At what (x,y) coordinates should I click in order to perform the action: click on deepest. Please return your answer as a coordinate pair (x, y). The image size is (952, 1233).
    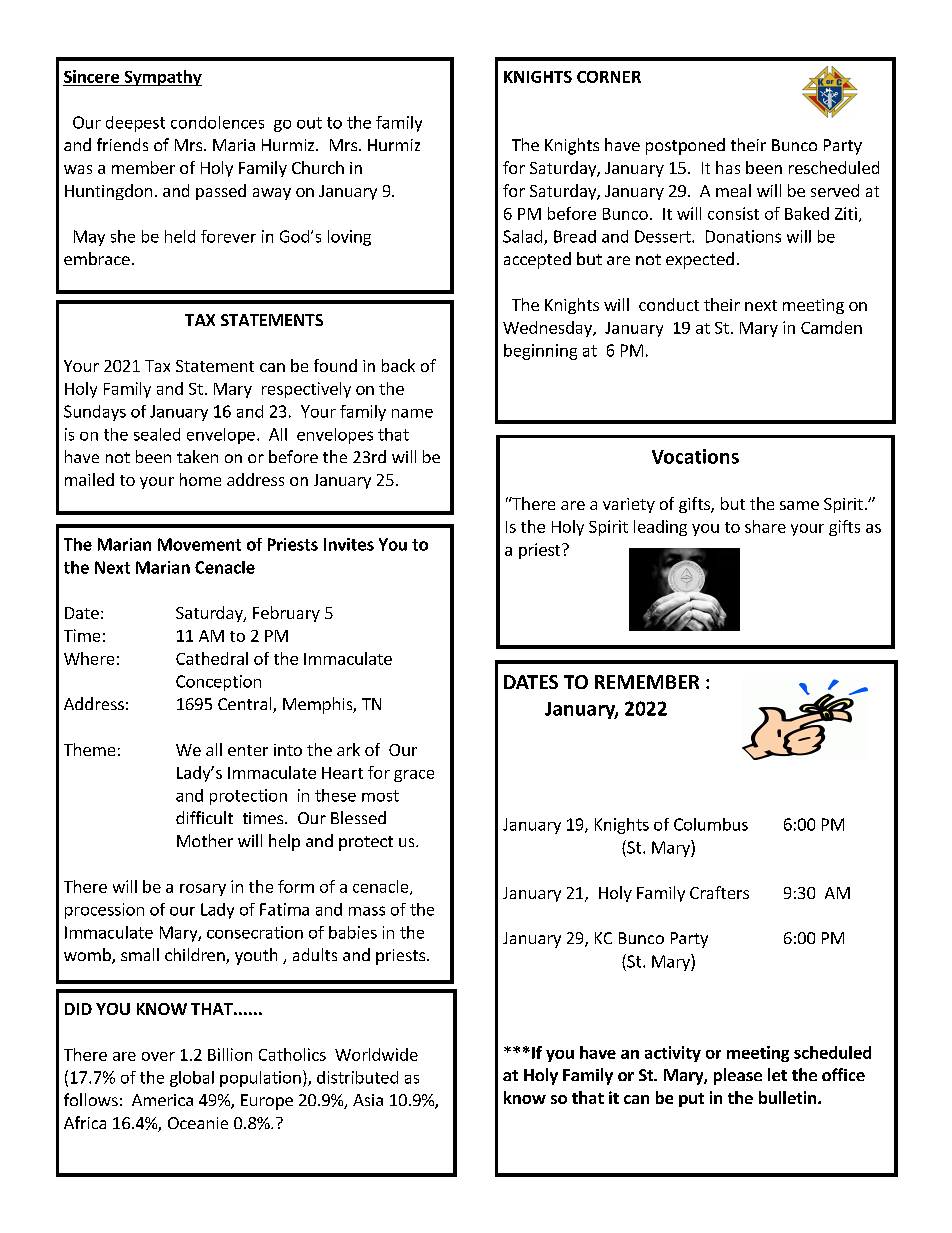
    Looking at the image, I should click on (135, 124).
